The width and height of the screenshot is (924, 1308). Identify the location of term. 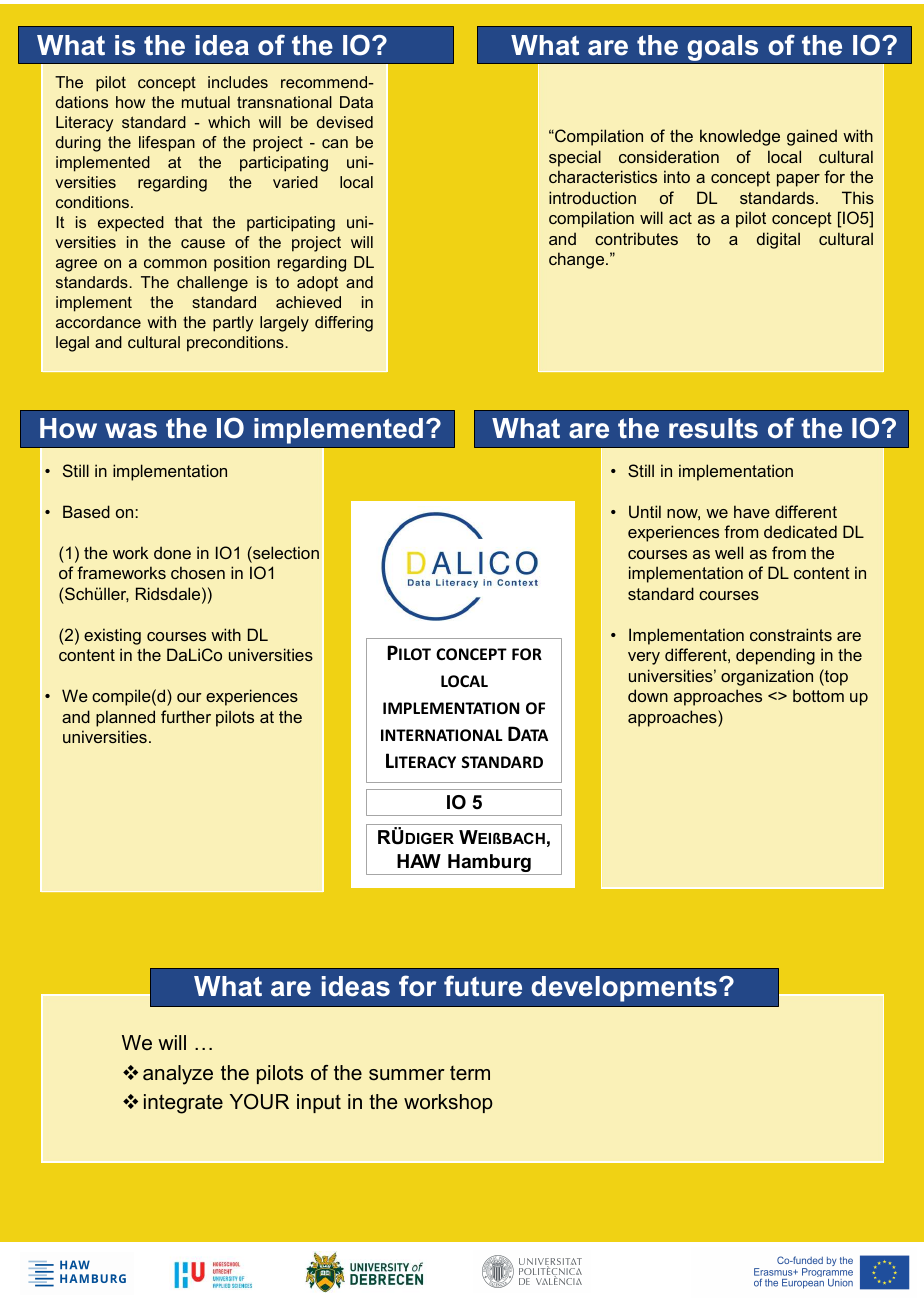
(470, 1073).
